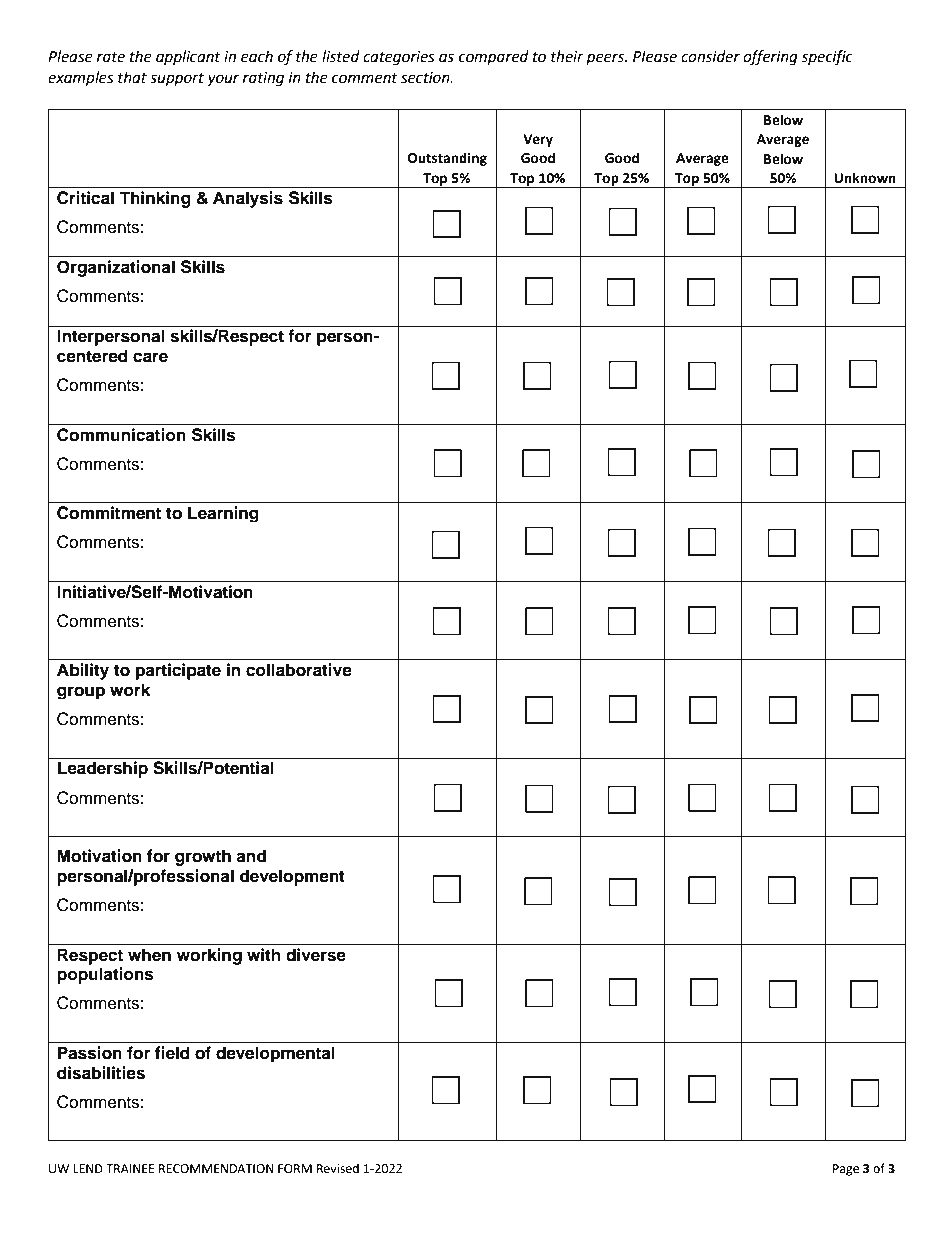  Describe the element at coordinates (223, 514) in the document. I see `Learning` at that location.
